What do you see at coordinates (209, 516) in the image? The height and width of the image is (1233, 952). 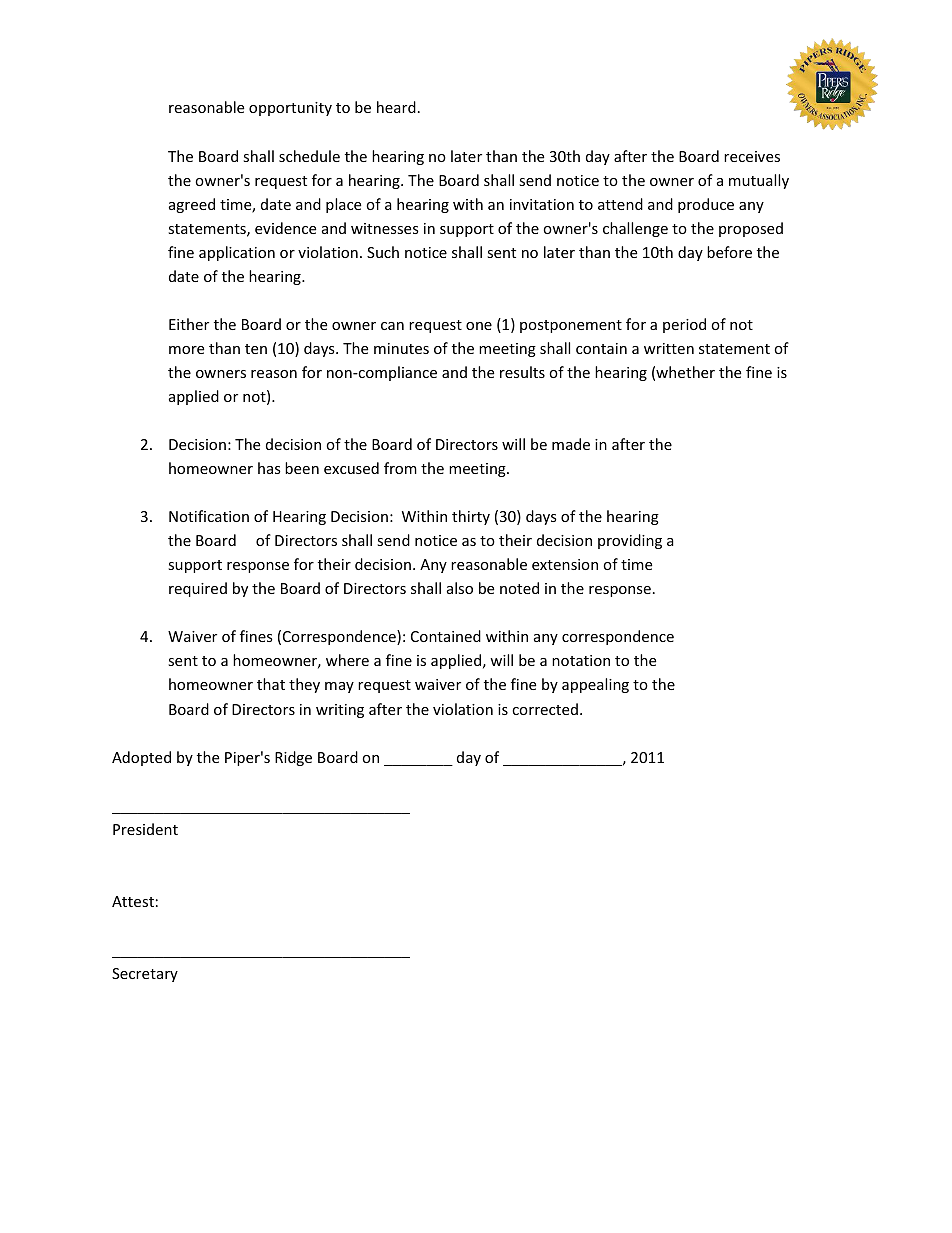 I see `Notification` at bounding box center [209, 516].
